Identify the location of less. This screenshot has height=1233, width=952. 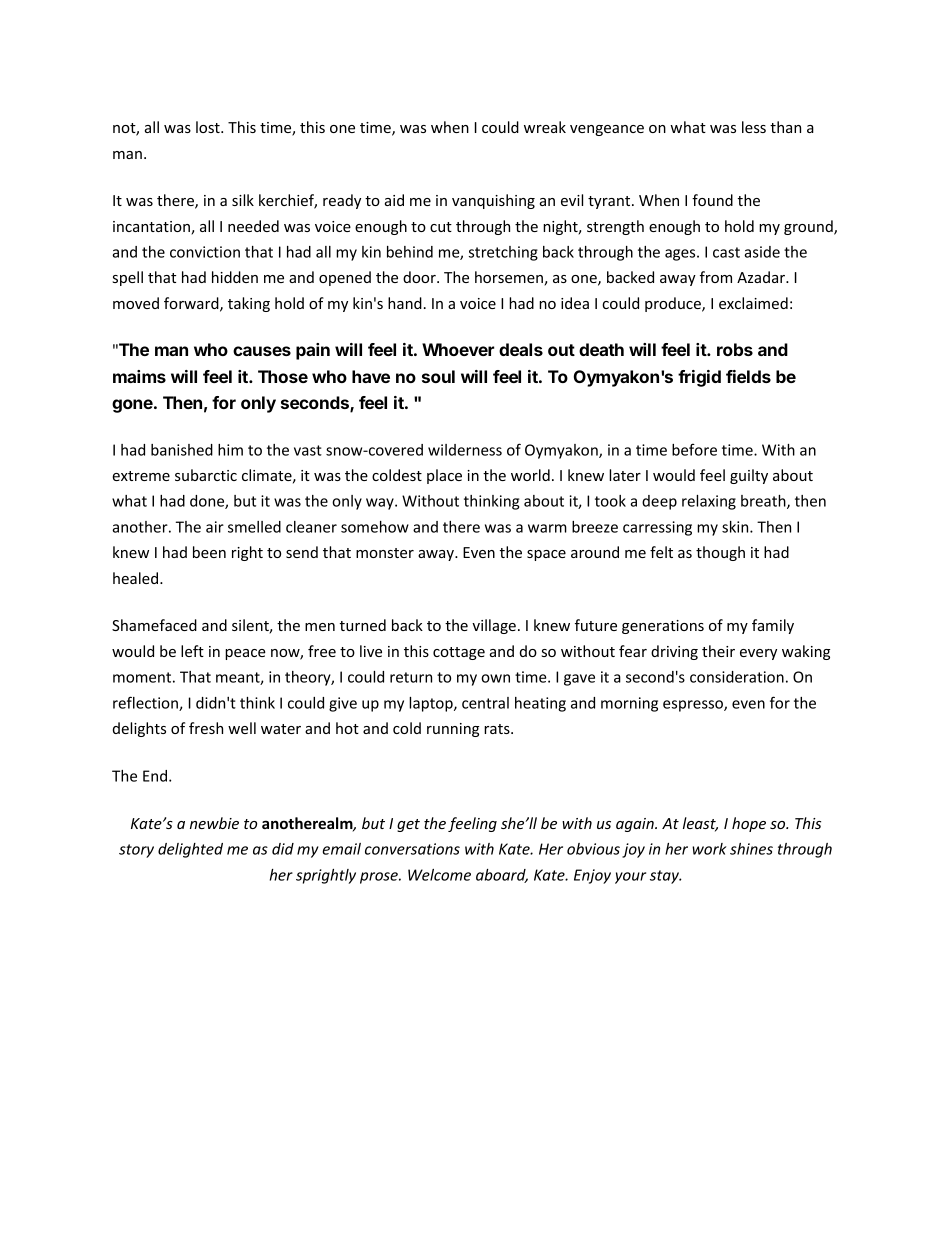
(754, 127).
